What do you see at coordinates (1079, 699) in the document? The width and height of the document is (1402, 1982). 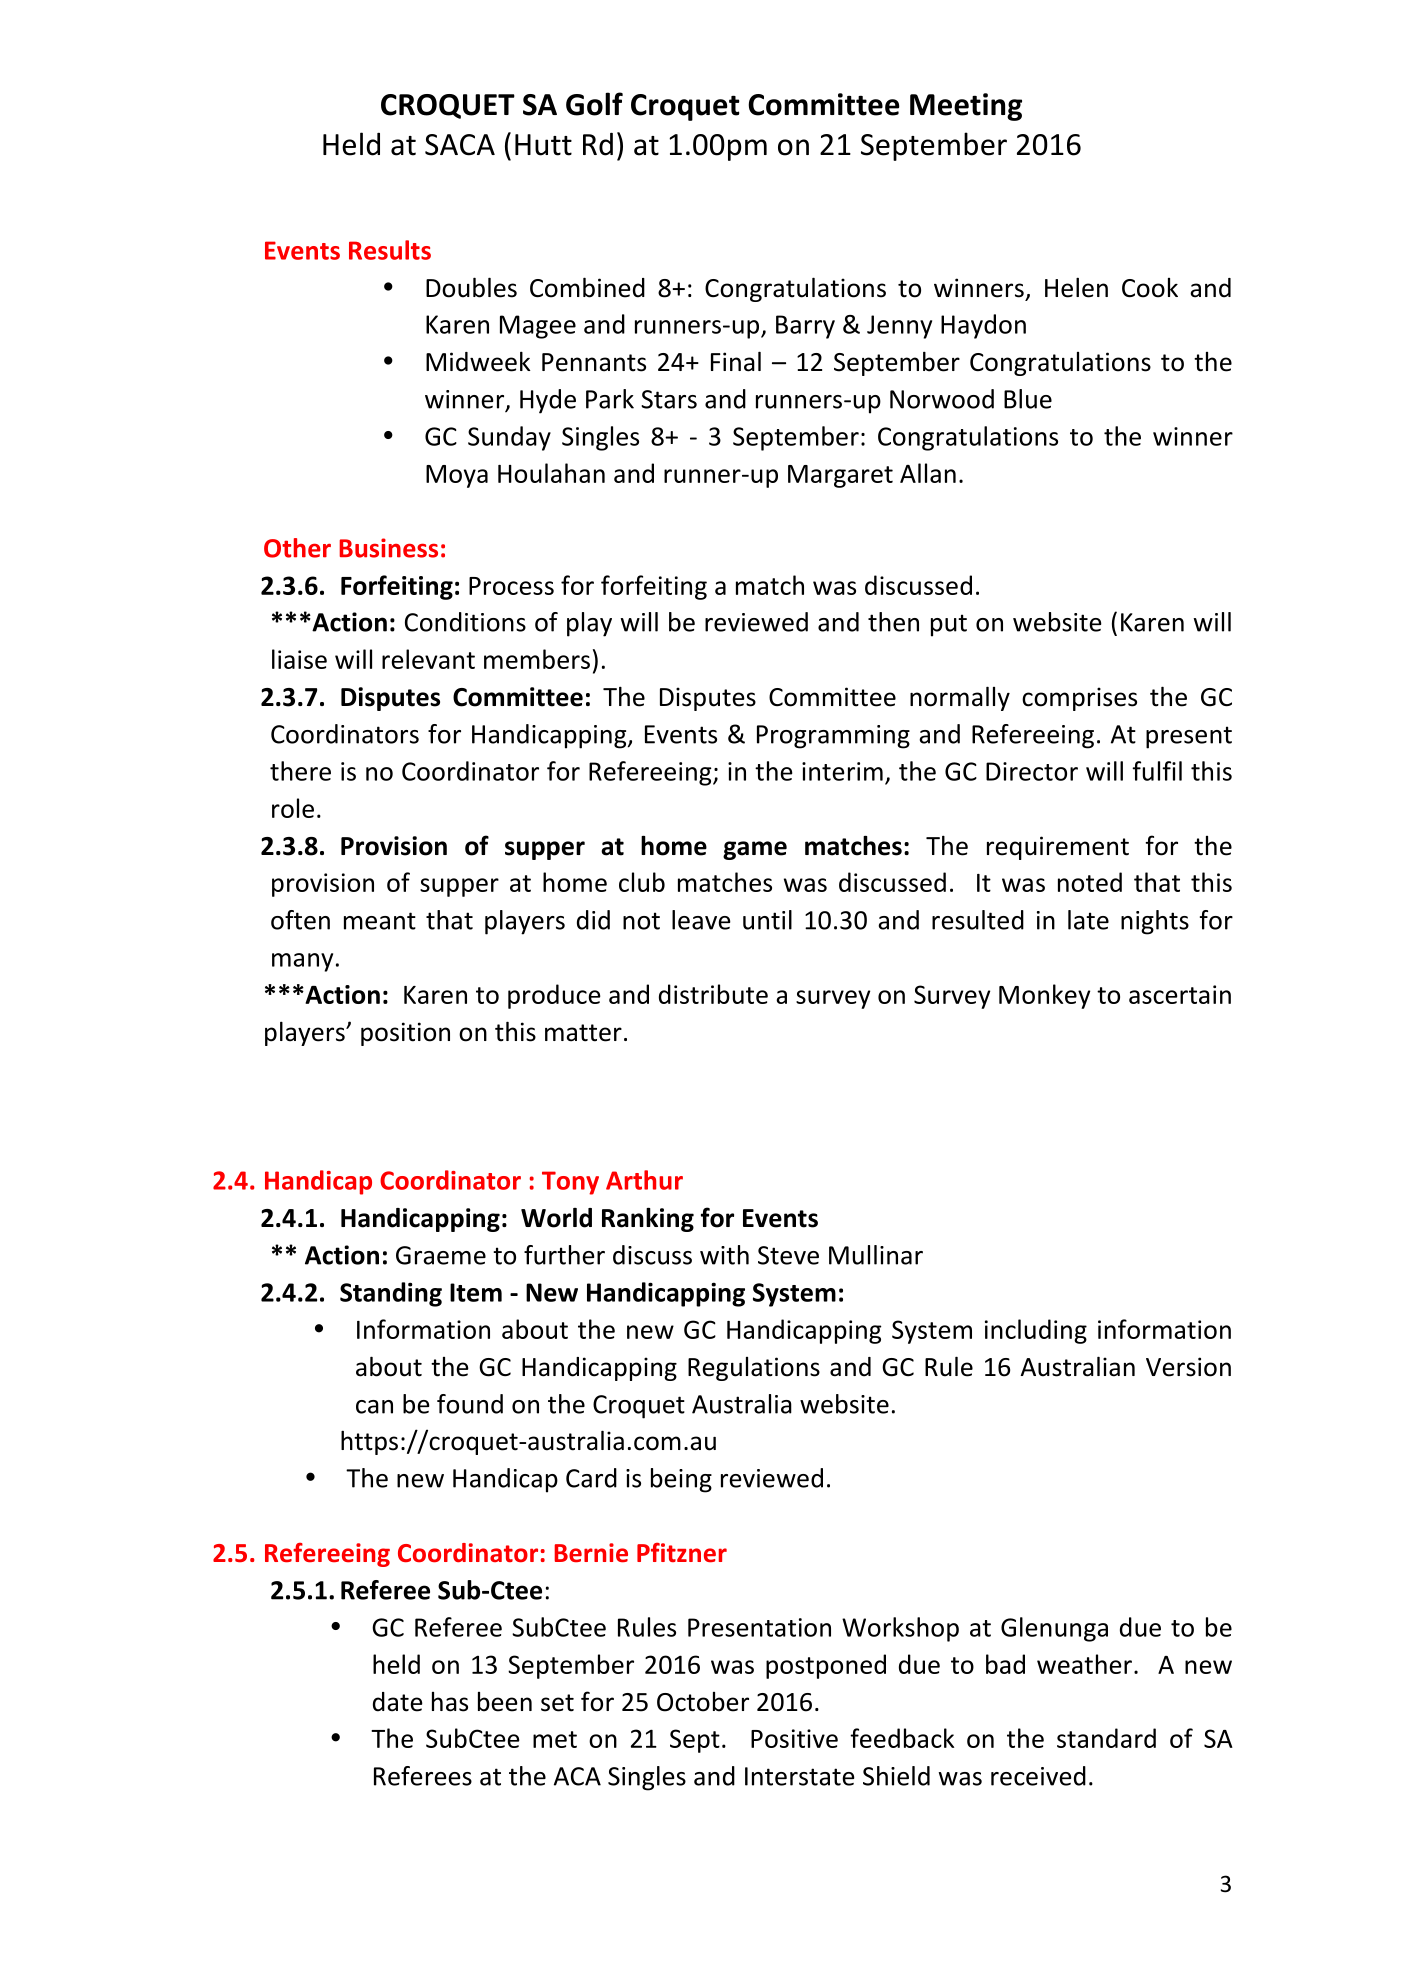 I see `comprises` at bounding box center [1079, 699].
